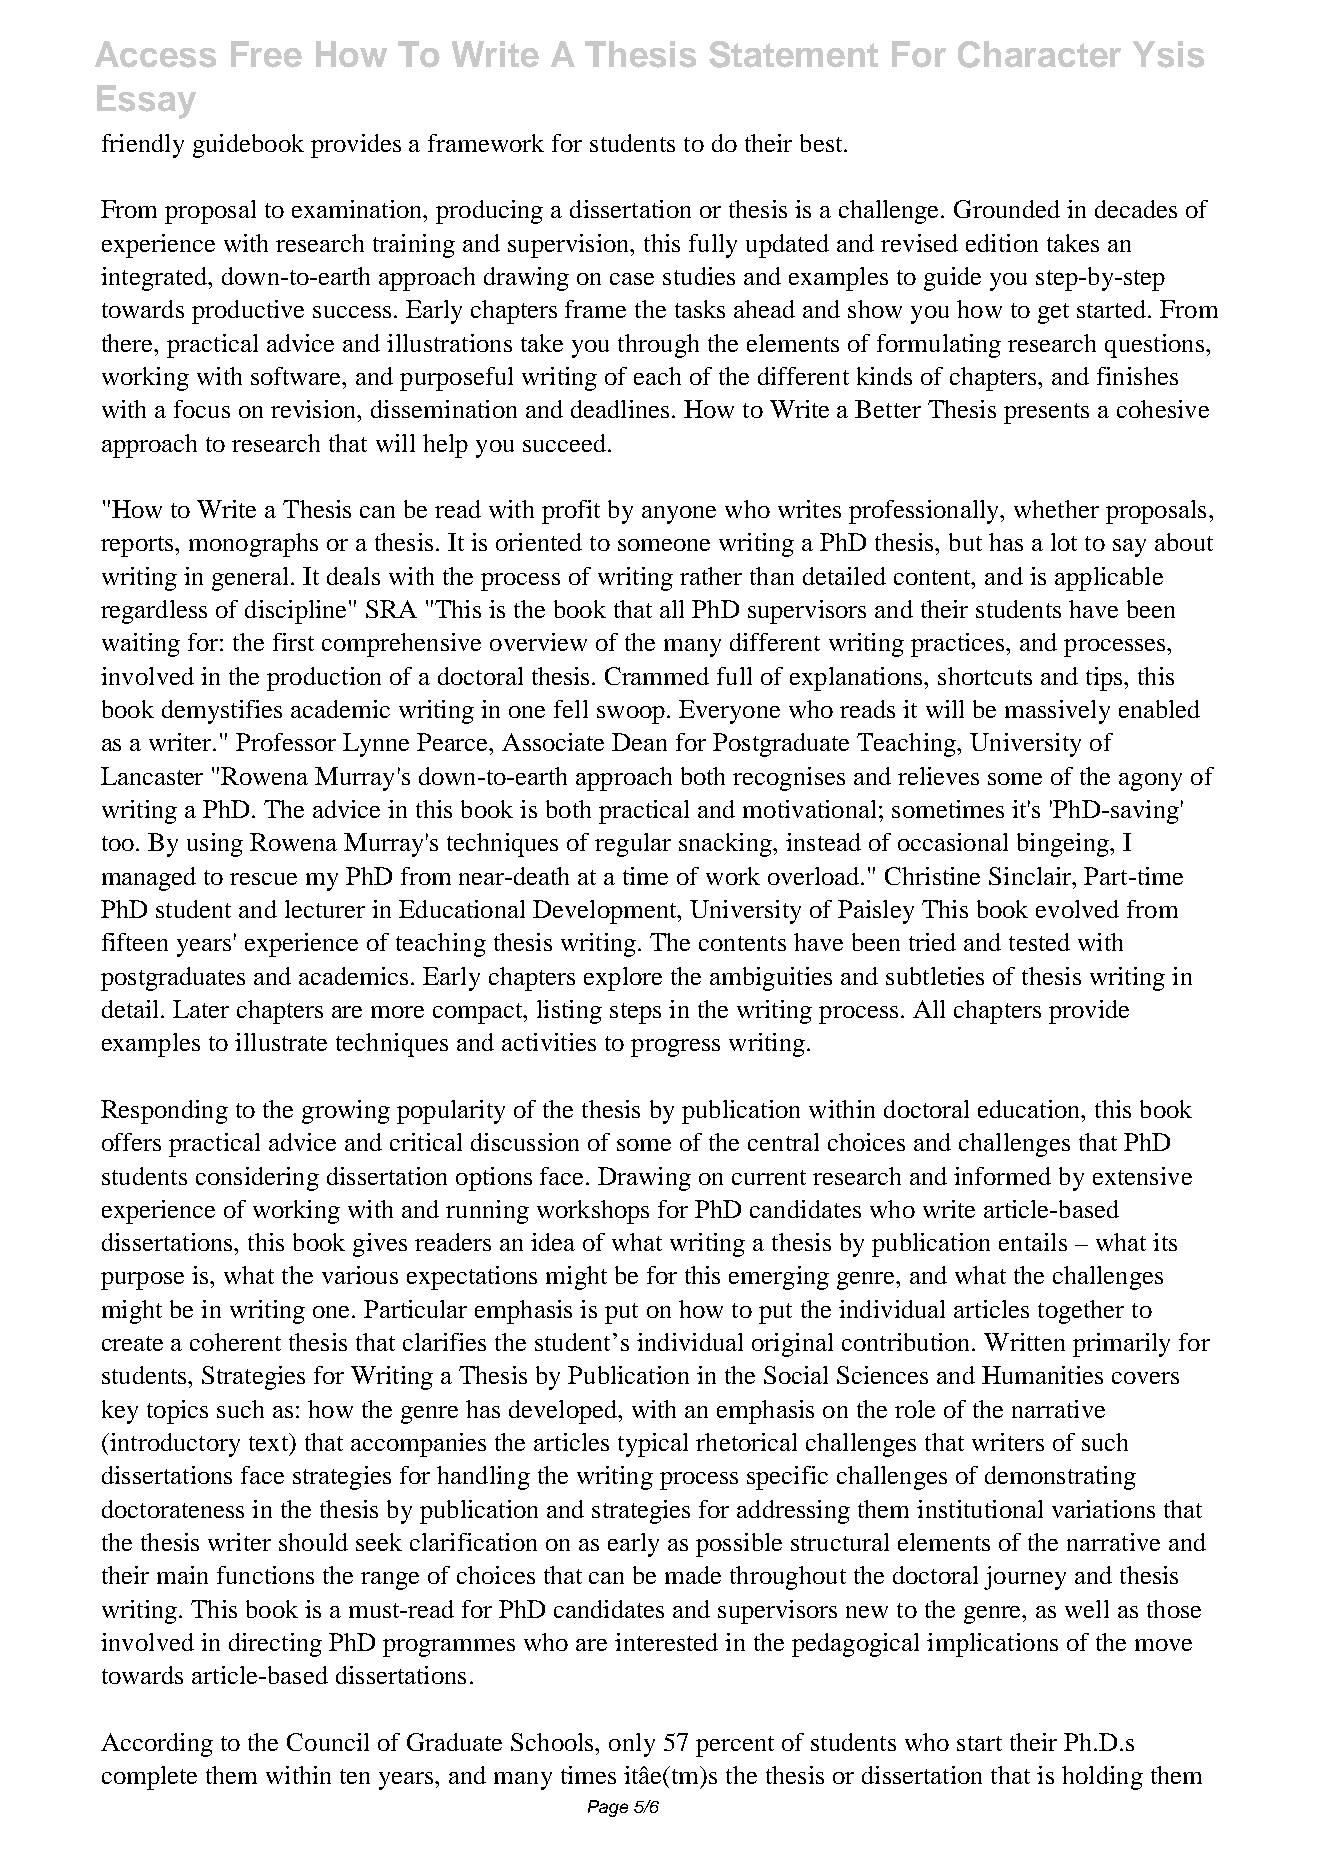 This page has height=1870, width=1322. What do you see at coordinates (1105, 679) in the page?
I see `tips` at bounding box center [1105, 679].
